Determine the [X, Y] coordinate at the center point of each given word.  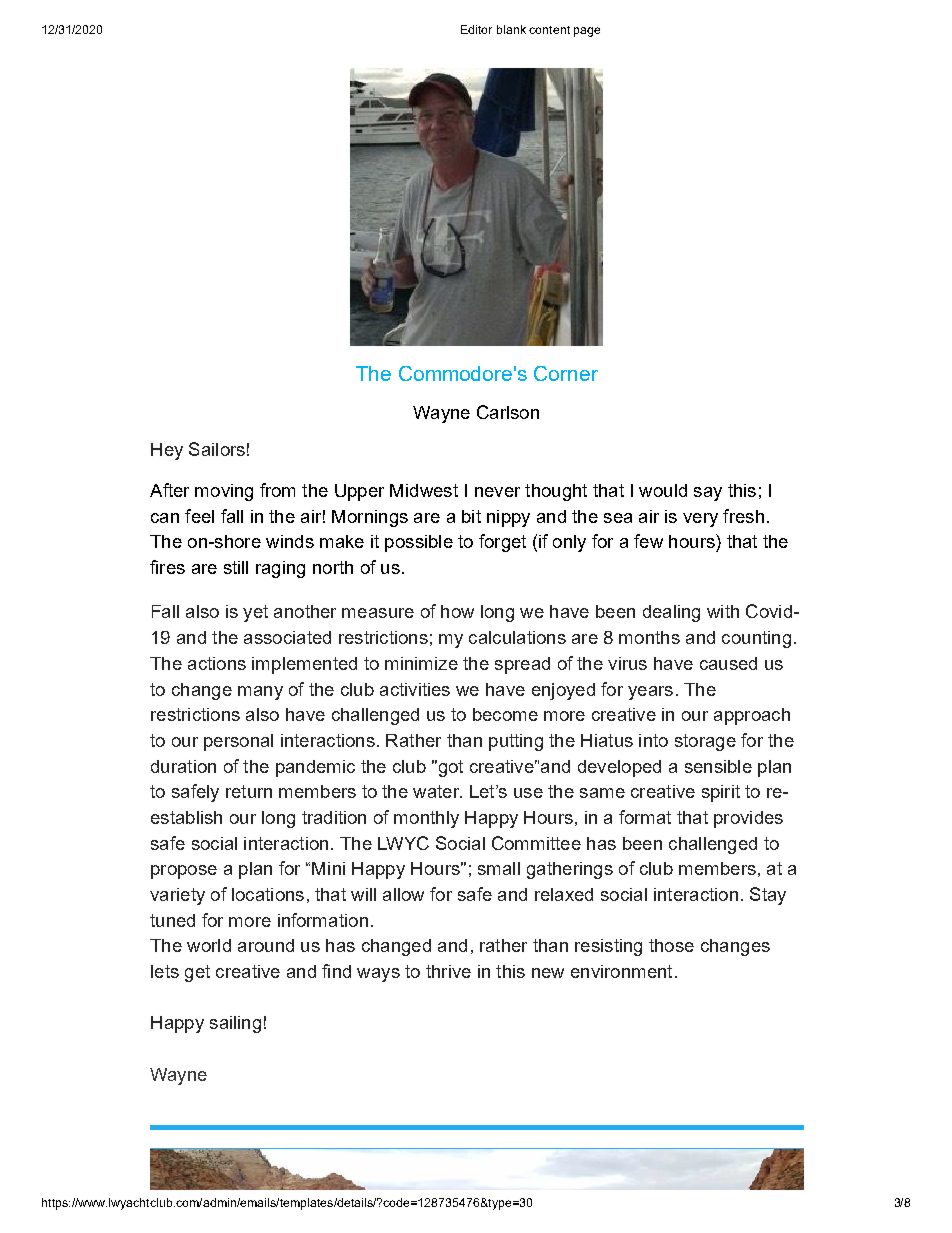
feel [199, 516]
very [700, 520]
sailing [235, 1024]
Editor [476, 29]
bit [471, 516]
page [587, 32]
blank [511, 29]
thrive [448, 971]
